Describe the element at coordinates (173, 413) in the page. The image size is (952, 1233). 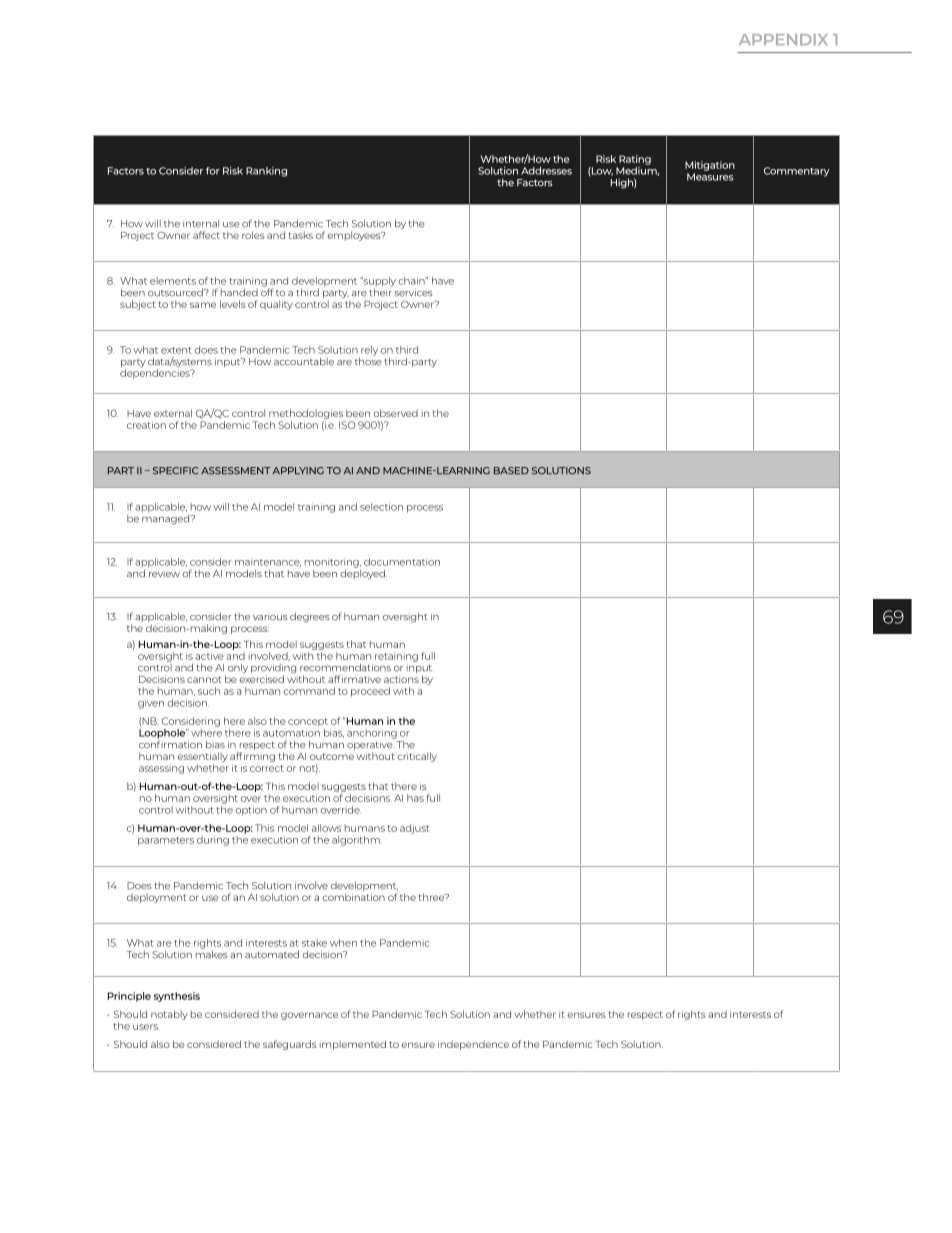
I see `external` at that location.
